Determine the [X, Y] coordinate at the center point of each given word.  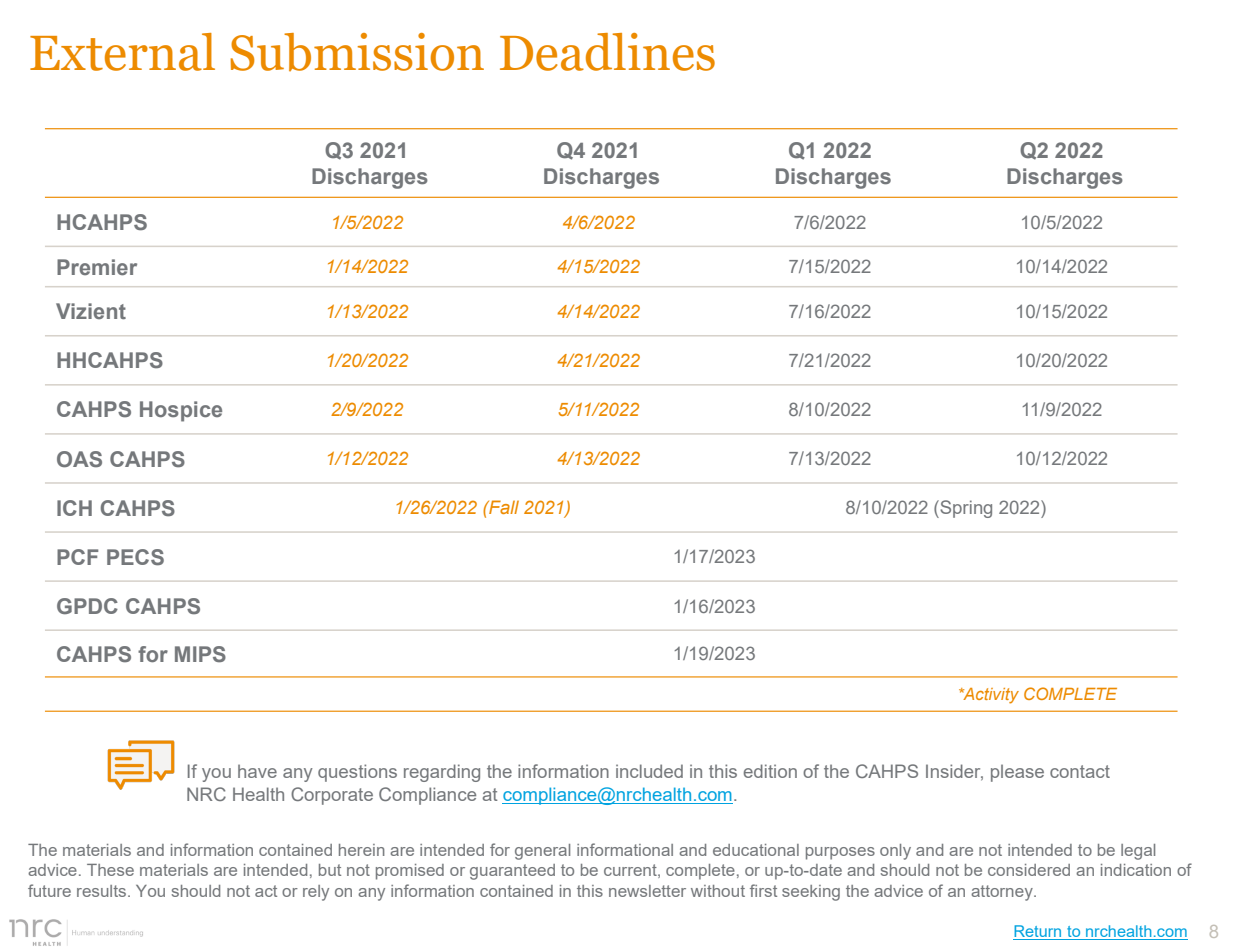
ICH [74, 508]
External [122, 52]
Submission [357, 52]
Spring [965, 509]
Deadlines [607, 52]
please [1017, 773]
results [103, 891]
